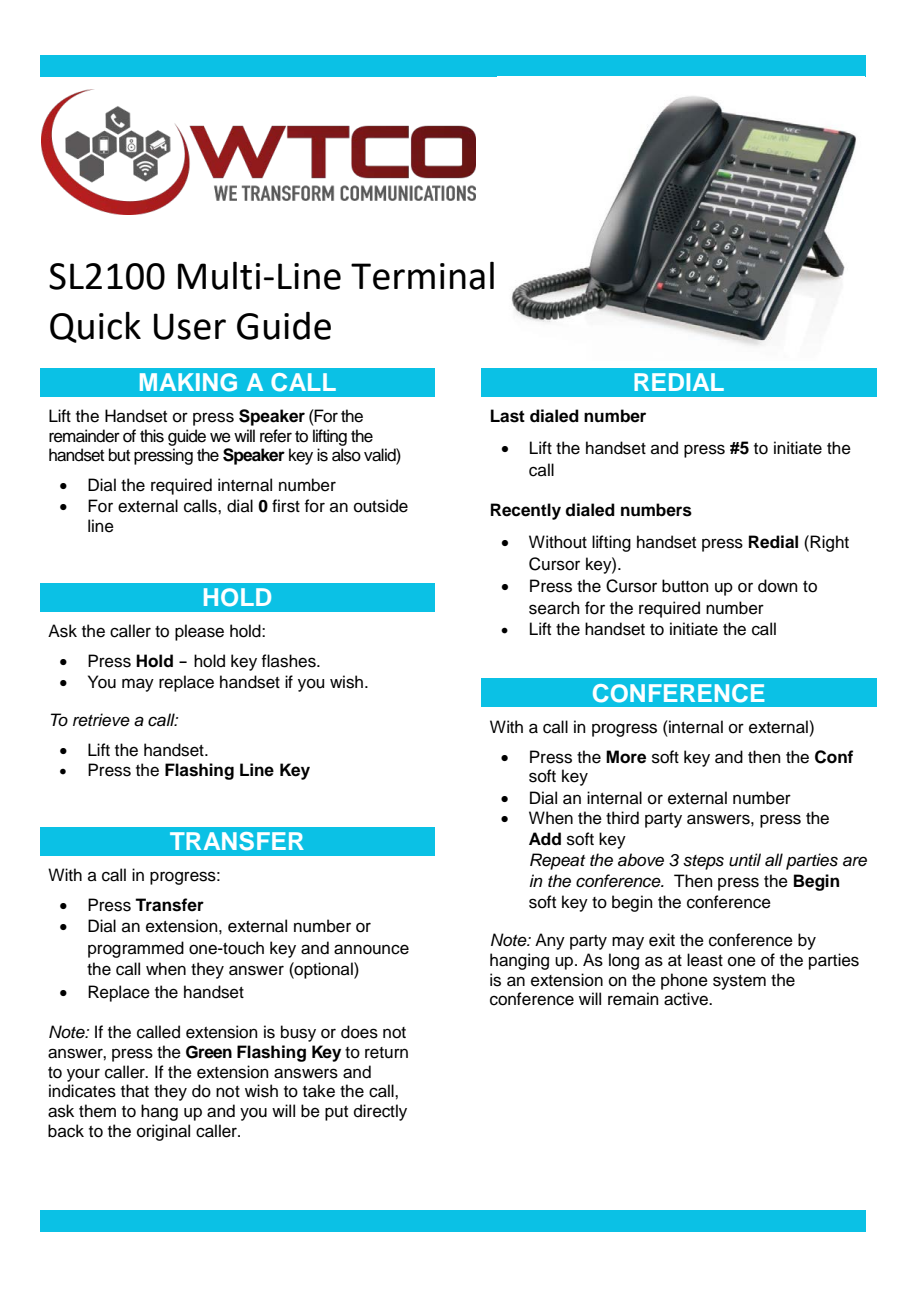 This screenshot has width=924, height=1308. I want to click on Recently, so click(526, 511).
